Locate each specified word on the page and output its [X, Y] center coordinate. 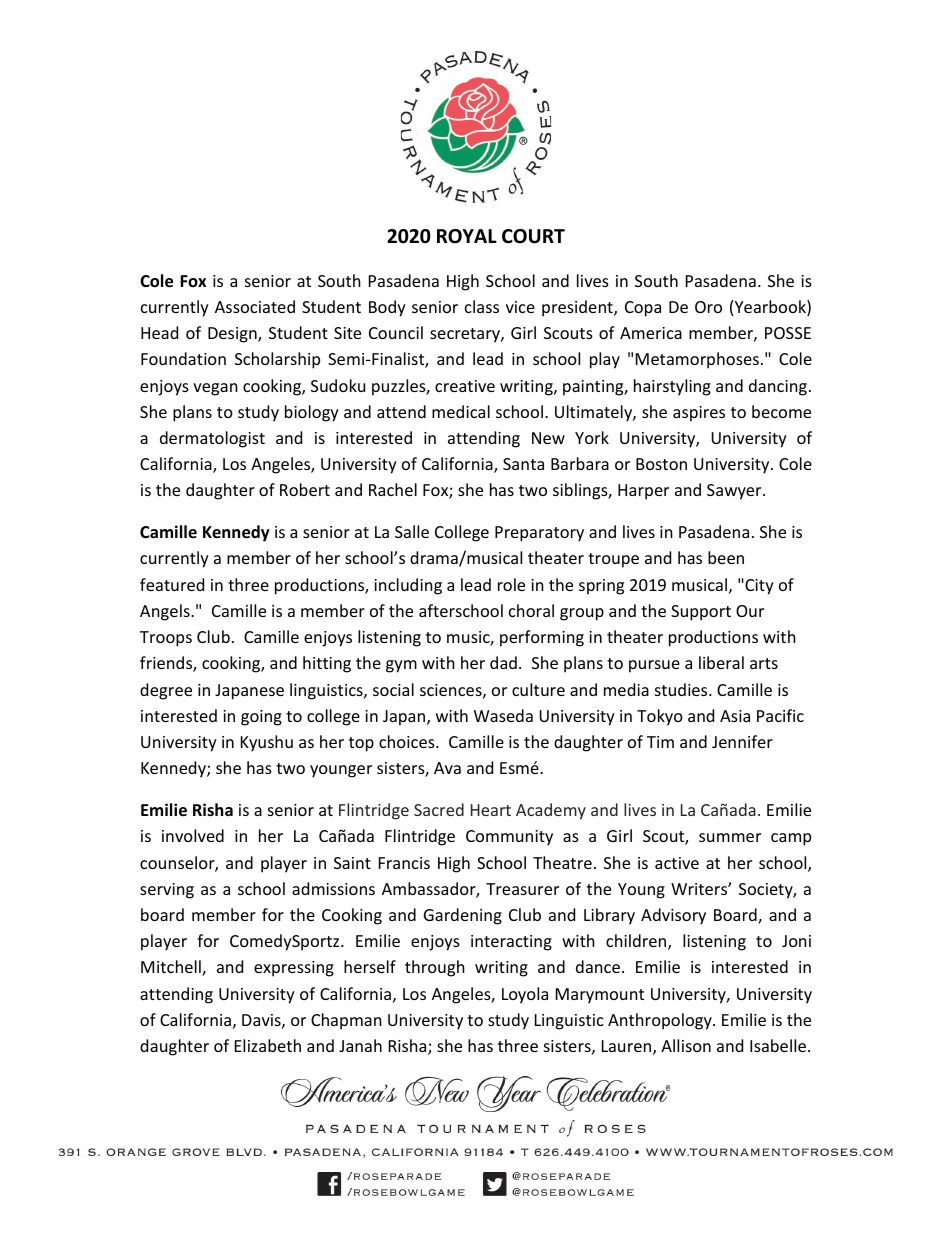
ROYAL [467, 236]
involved [193, 835]
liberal [721, 662]
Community [509, 838]
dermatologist [212, 439]
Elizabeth [268, 1045]
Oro [708, 307]
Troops [166, 639]
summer [730, 837]
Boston [661, 464]
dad [503, 662]
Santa [523, 464]
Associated [255, 306]
